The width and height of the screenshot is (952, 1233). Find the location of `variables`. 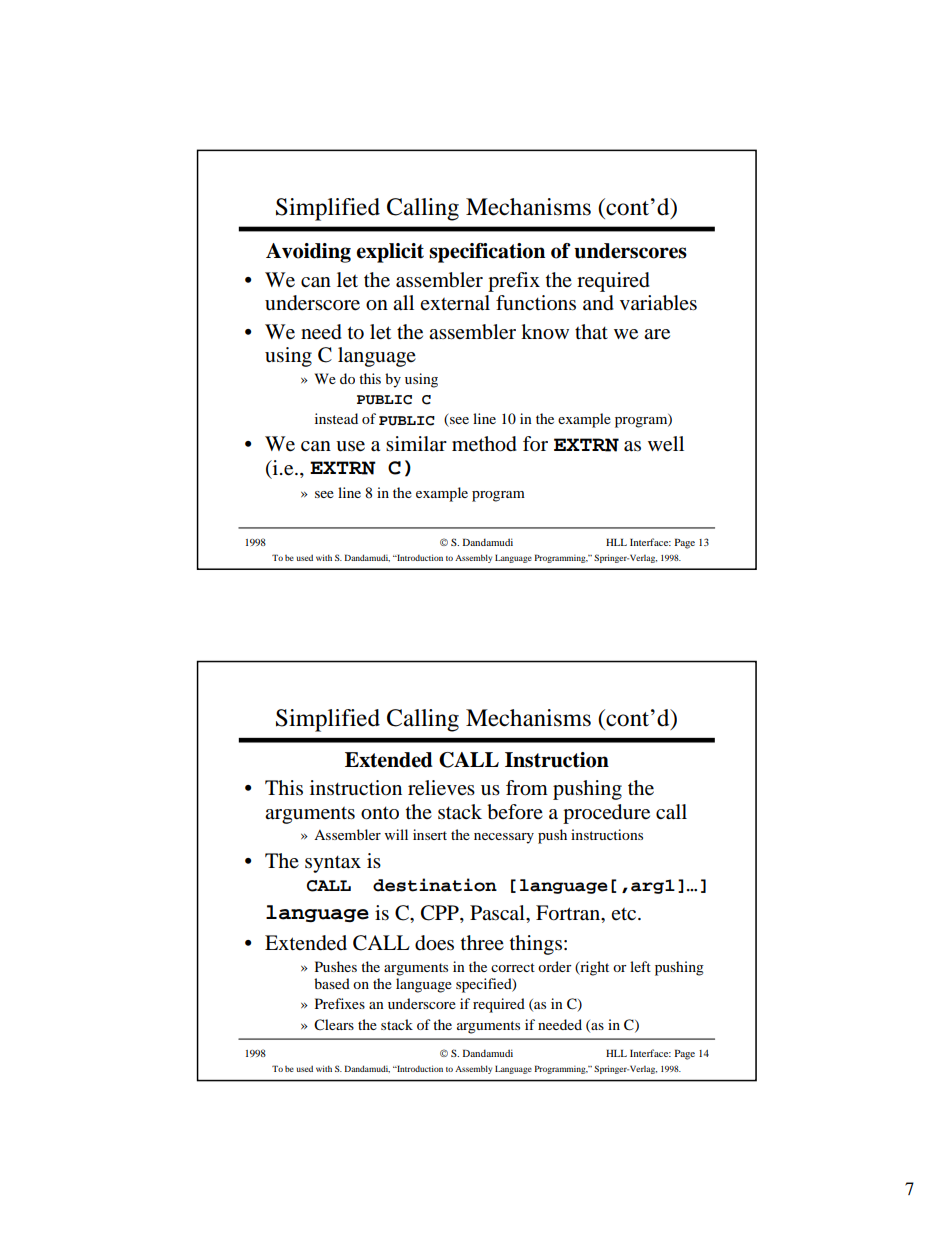

variables is located at coordinates (658, 303).
